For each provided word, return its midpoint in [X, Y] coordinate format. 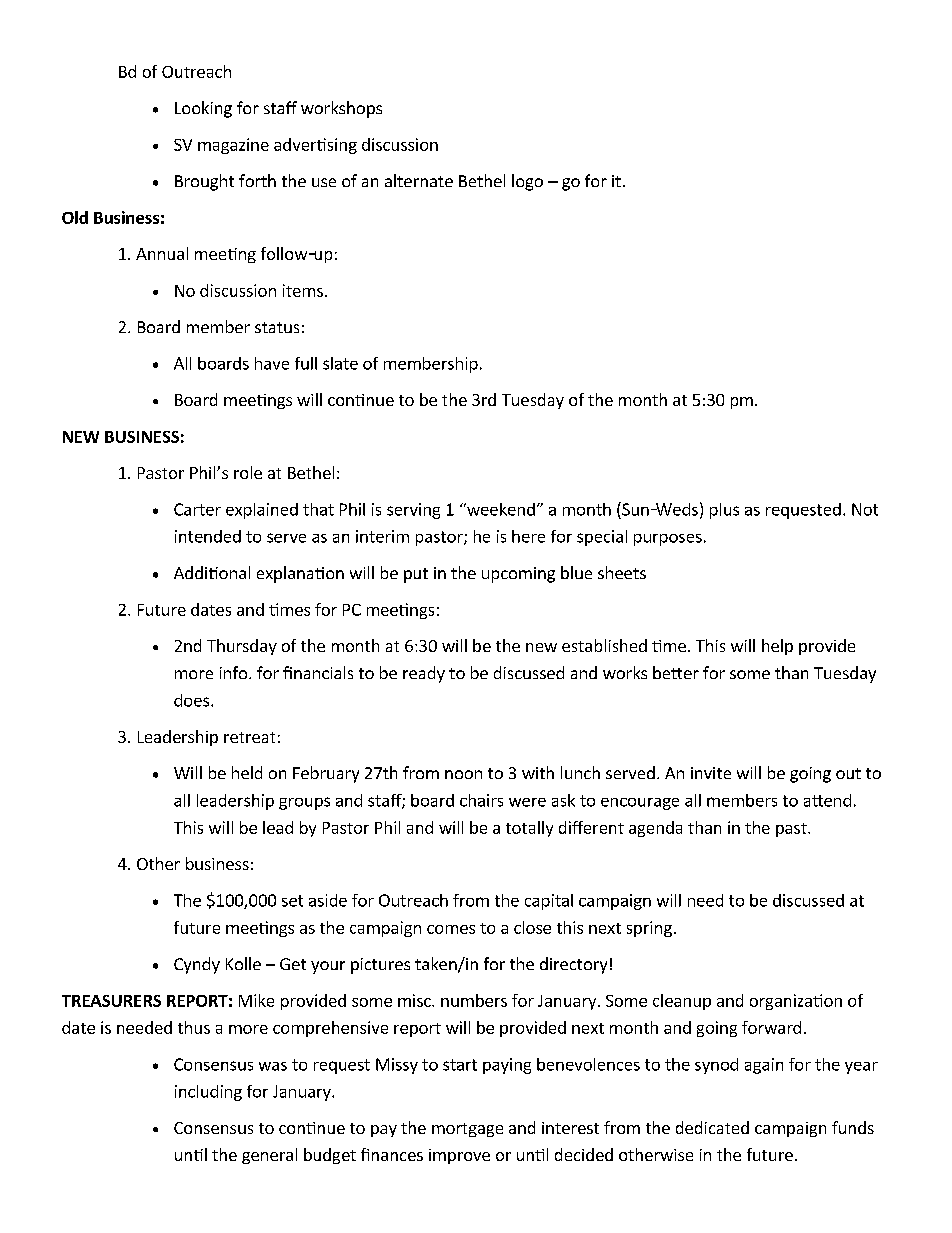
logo [527, 182]
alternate [419, 180]
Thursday [242, 647]
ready [424, 674]
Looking [203, 109]
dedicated [712, 1127]
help [777, 647]
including [208, 1093]
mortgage [467, 1130]
